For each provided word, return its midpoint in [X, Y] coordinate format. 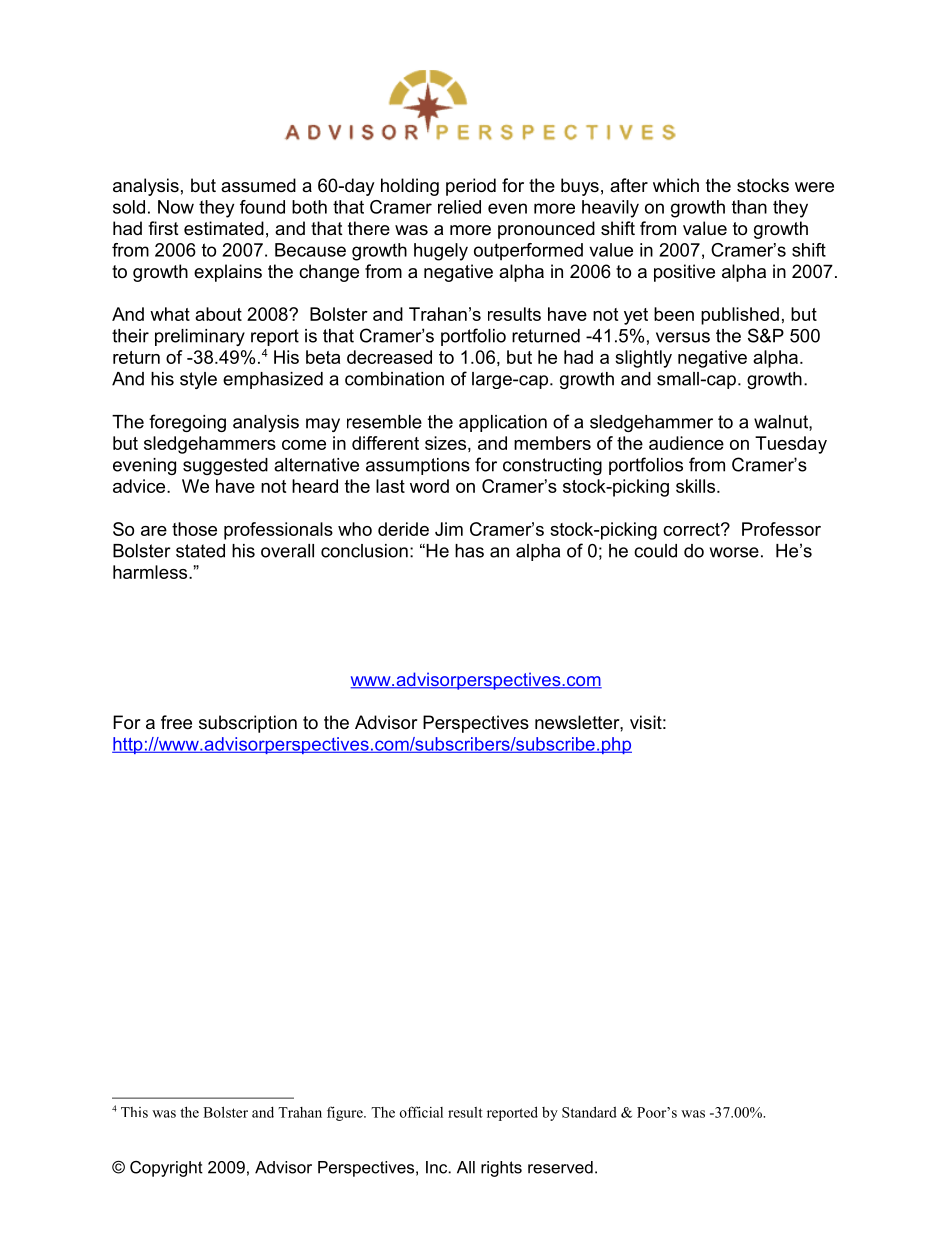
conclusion [364, 551]
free [176, 722]
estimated [224, 228]
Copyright [166, 1169]
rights [501, 1169]
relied [459, 207]
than [749, 207]
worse [734, 552]
